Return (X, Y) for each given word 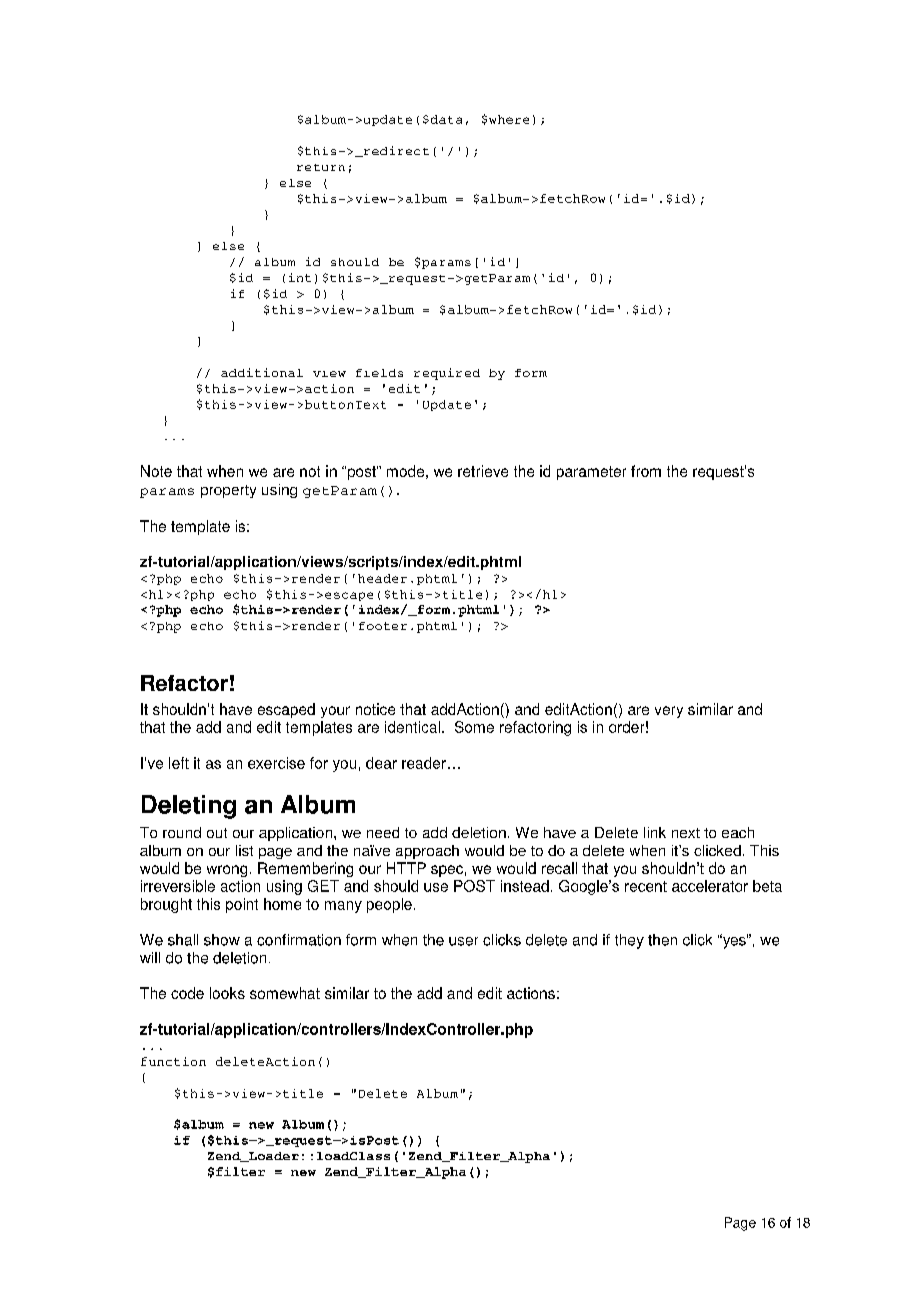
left (179, 763)
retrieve (483, 471)
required (447, 374)
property (228, 491)
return (321, 167)
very (669, 712)
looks (227, 993)
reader (424, 763)
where (509, 119)
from (646, 471)
